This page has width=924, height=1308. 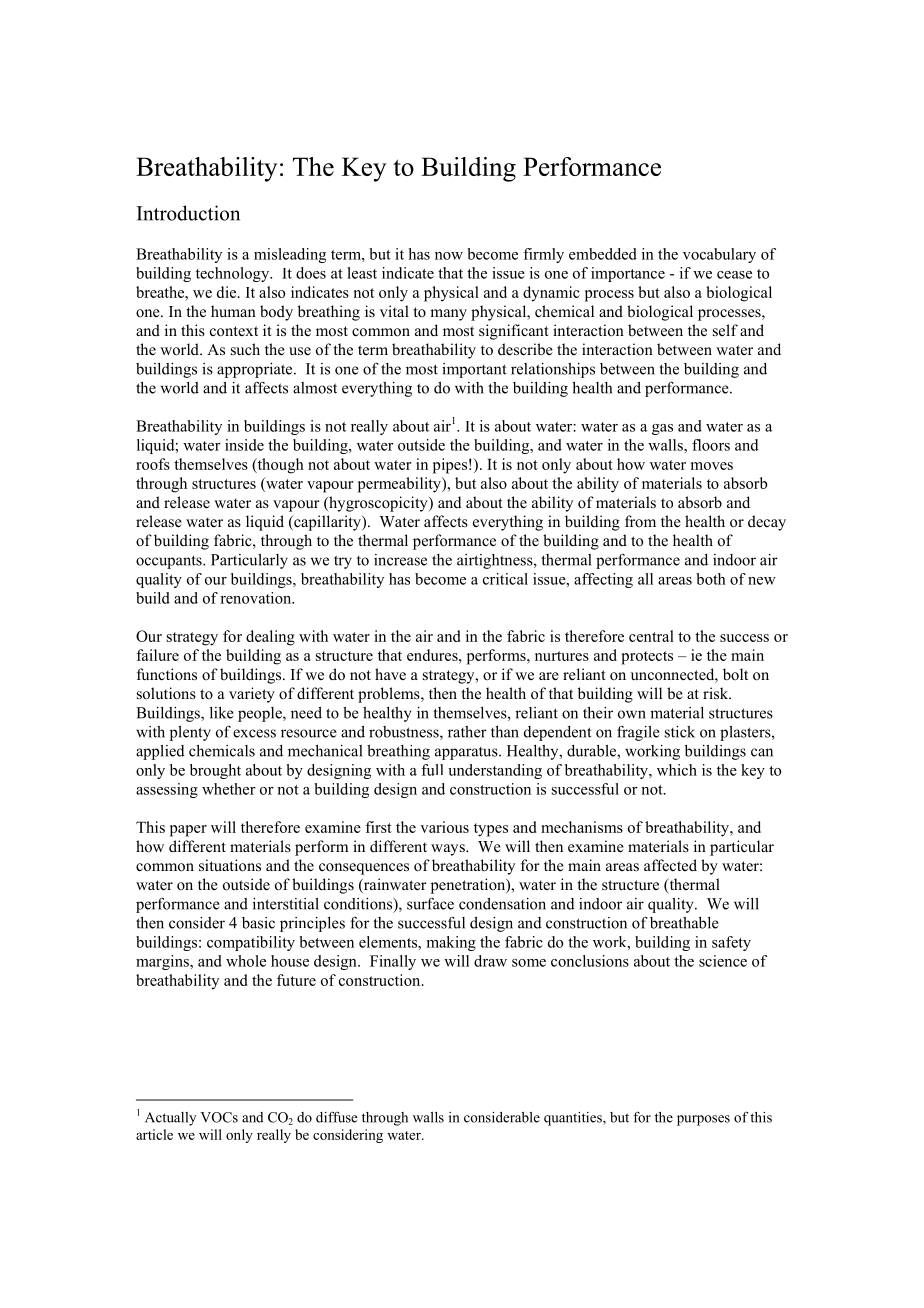 What do you see at coordinates (170, 1119) in the page?
I see `Actually` at bounding box center [170, 1119].
